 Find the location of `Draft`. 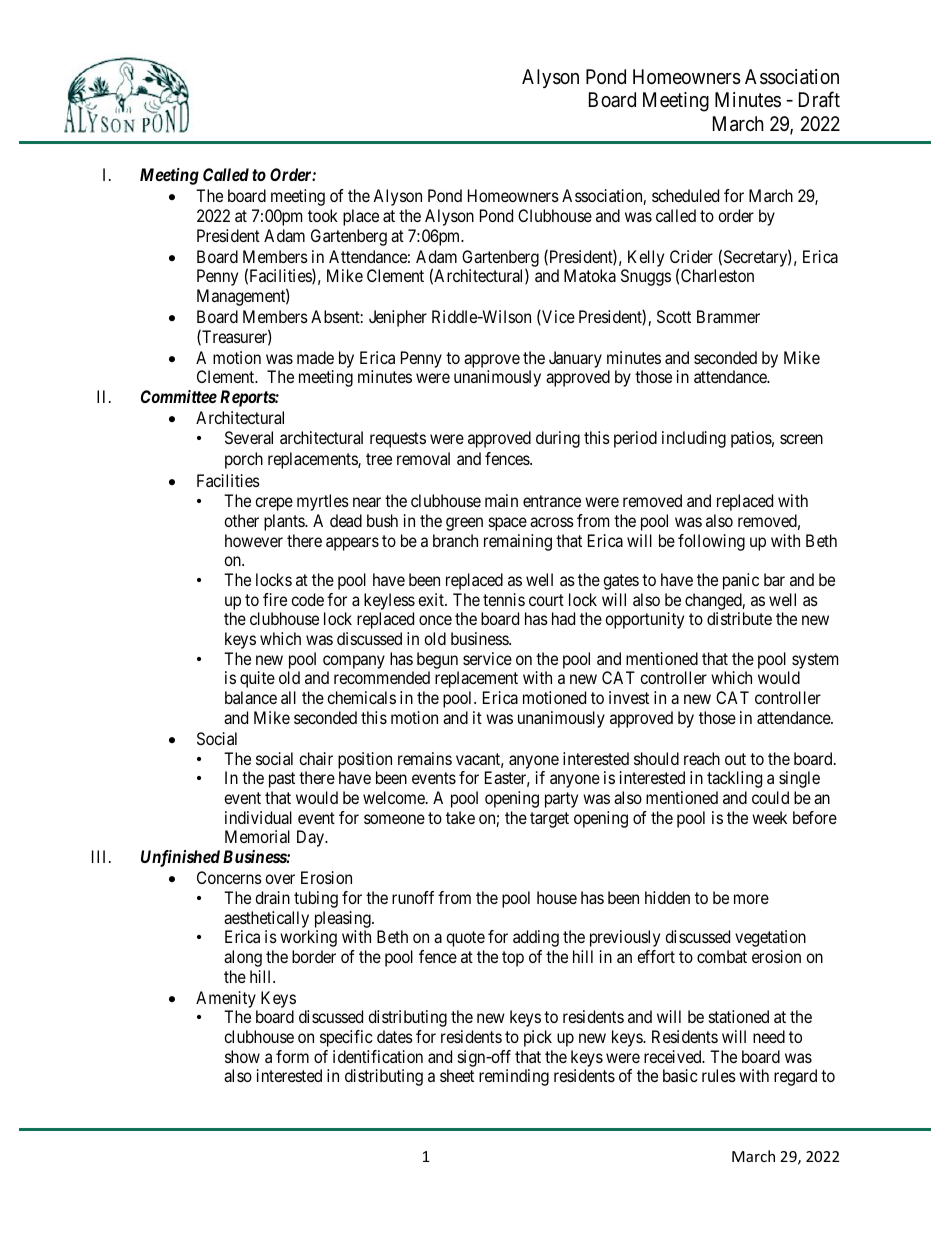

Draft is located at coordinates (819, 100).
